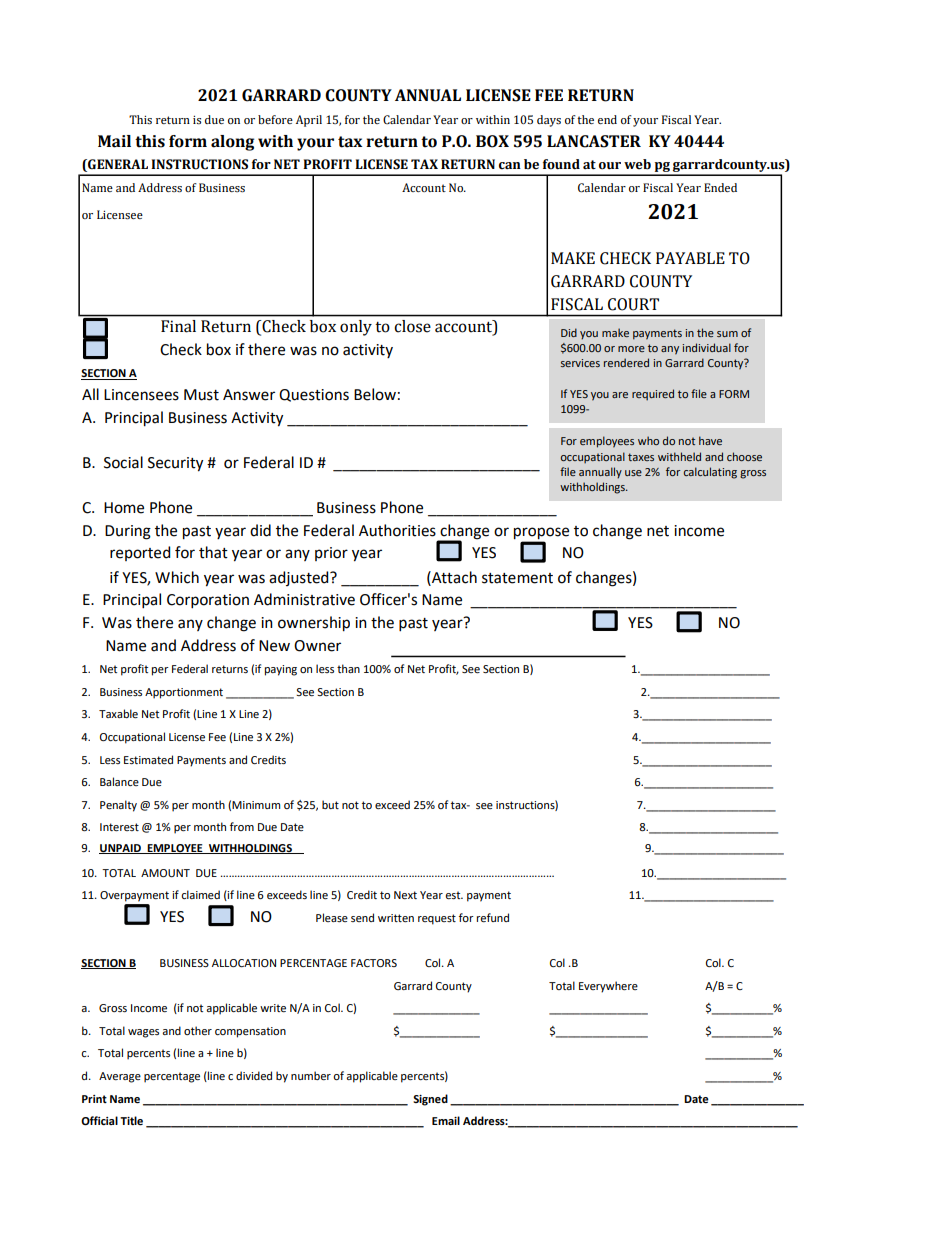 The height and width of the screenshot is (1233, 952). I want to click on refund, so click(493, 917).
